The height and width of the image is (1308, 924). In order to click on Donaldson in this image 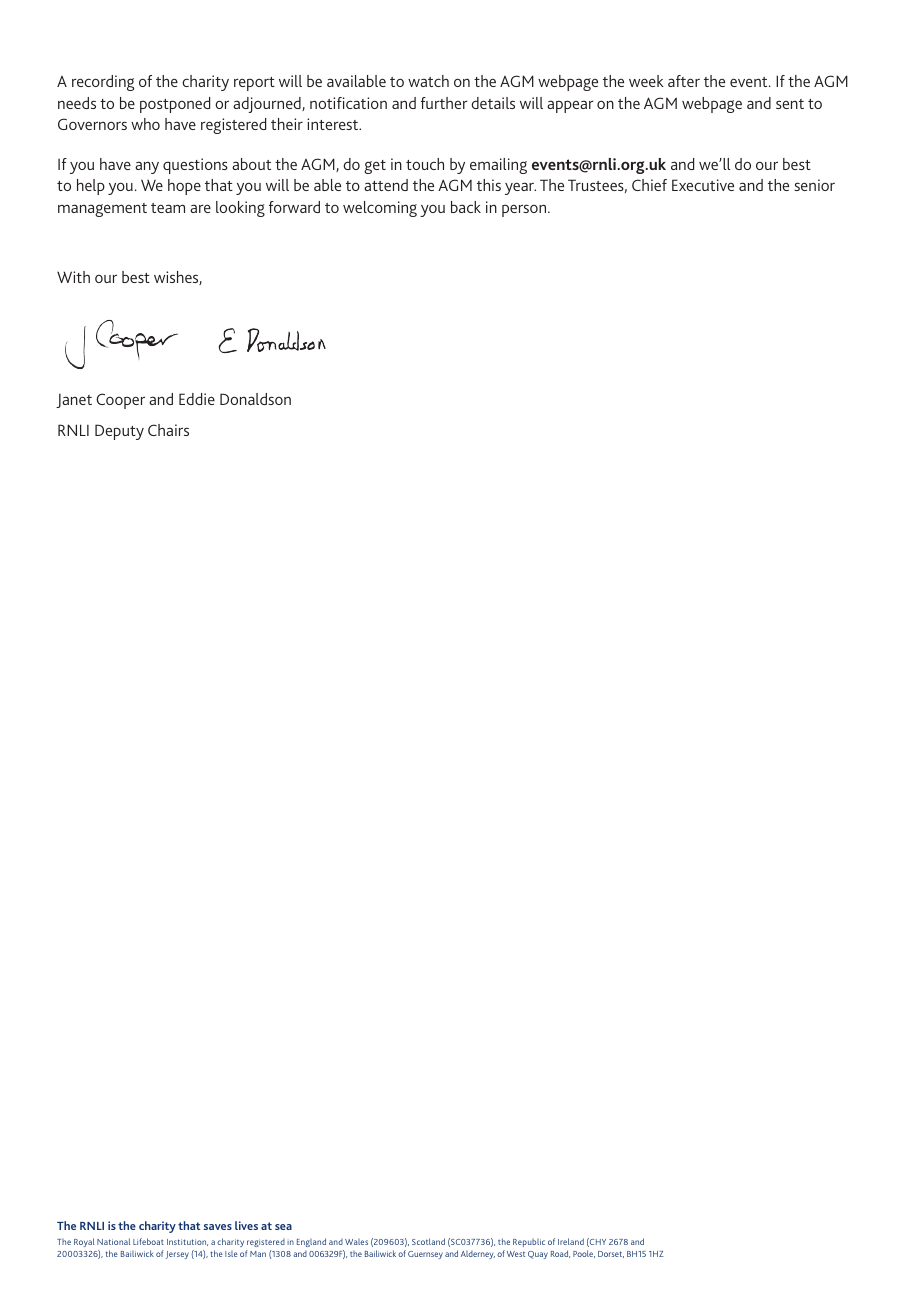, I will do `click(255, 399)`.
